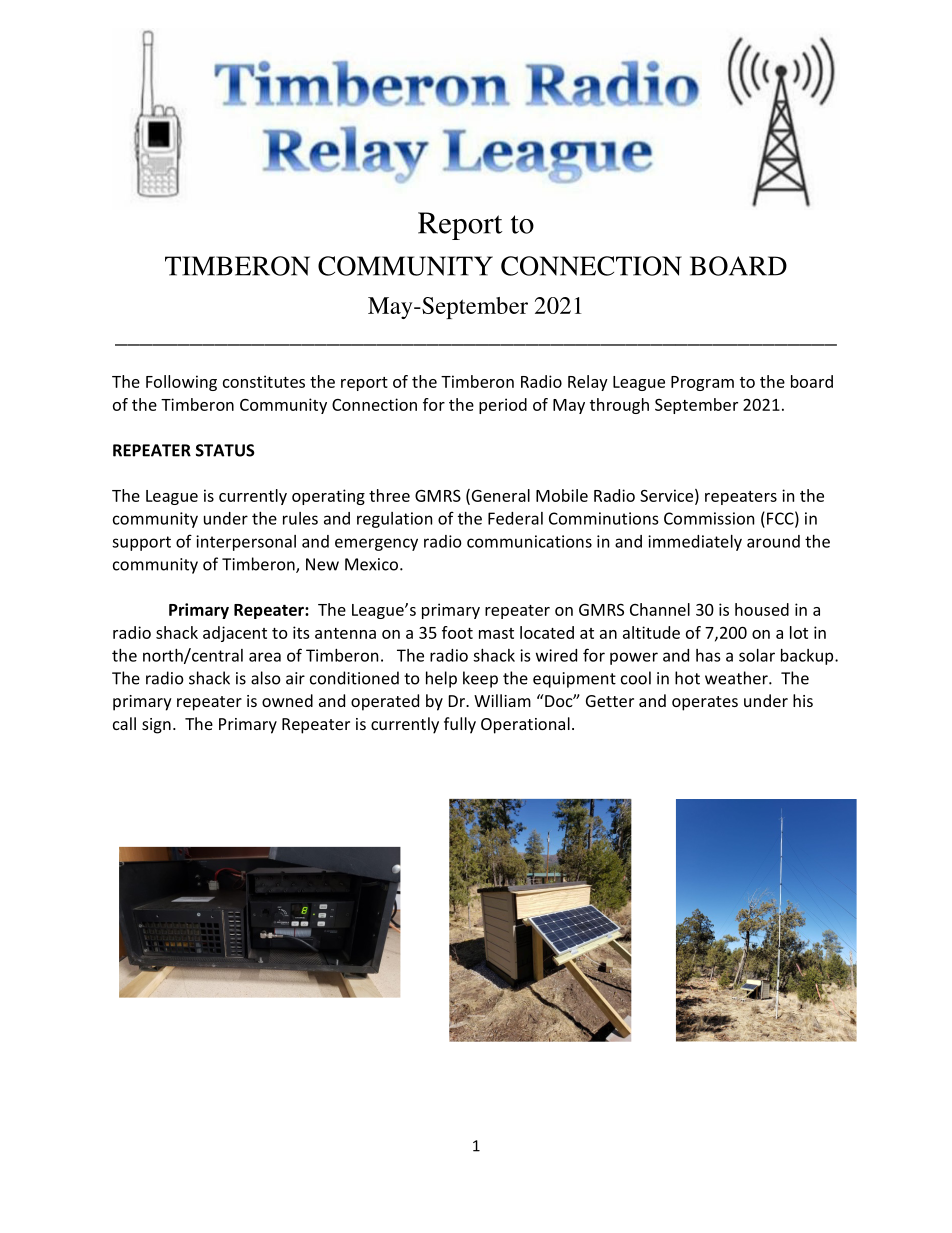 The width and height of the screenshot is (952, 1233). What do you see at coordinates (799, 632) in the screenshot?
I see `lot` at bounding box center [799, 632].
